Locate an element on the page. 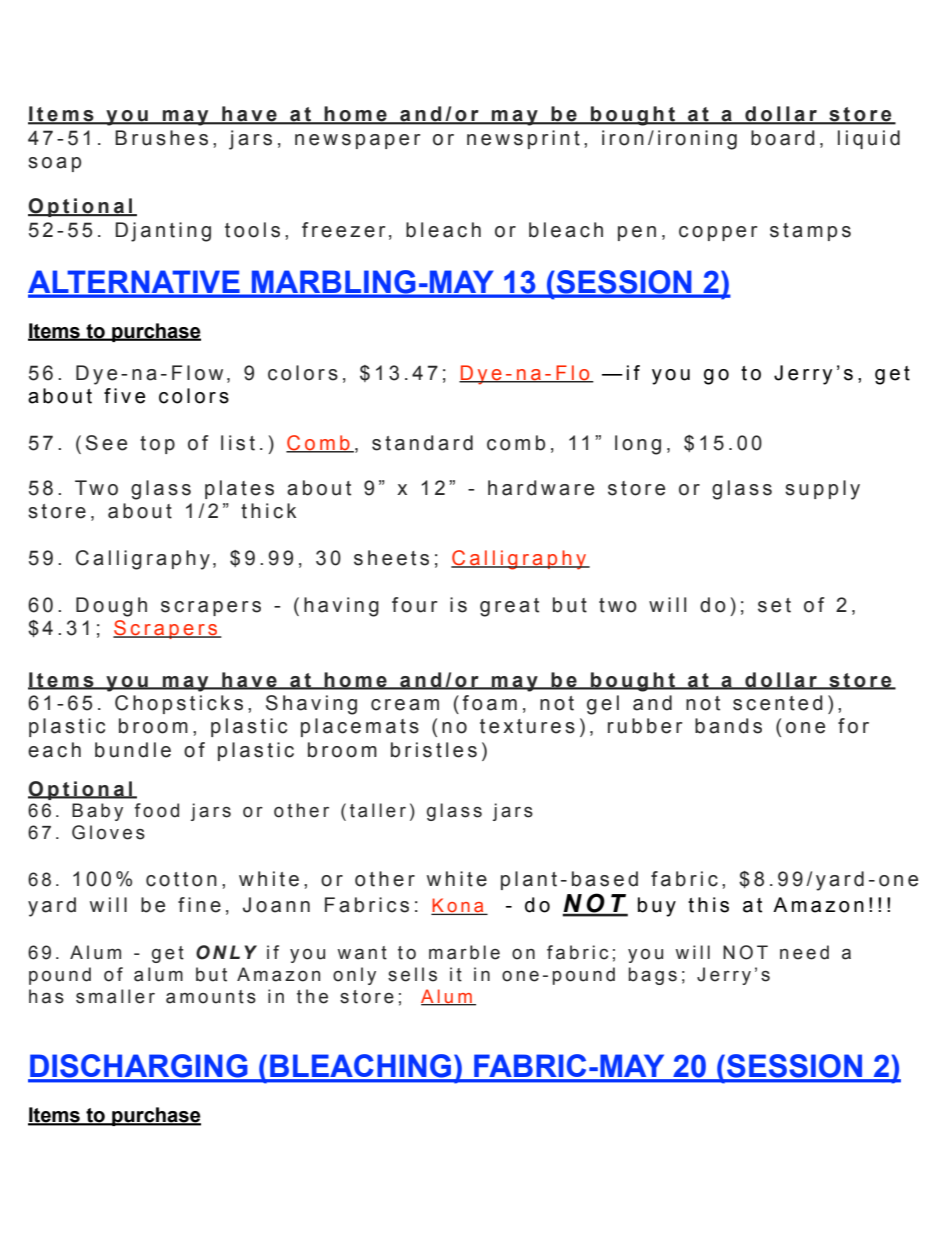  scented is located at coordinates (778, 703).
